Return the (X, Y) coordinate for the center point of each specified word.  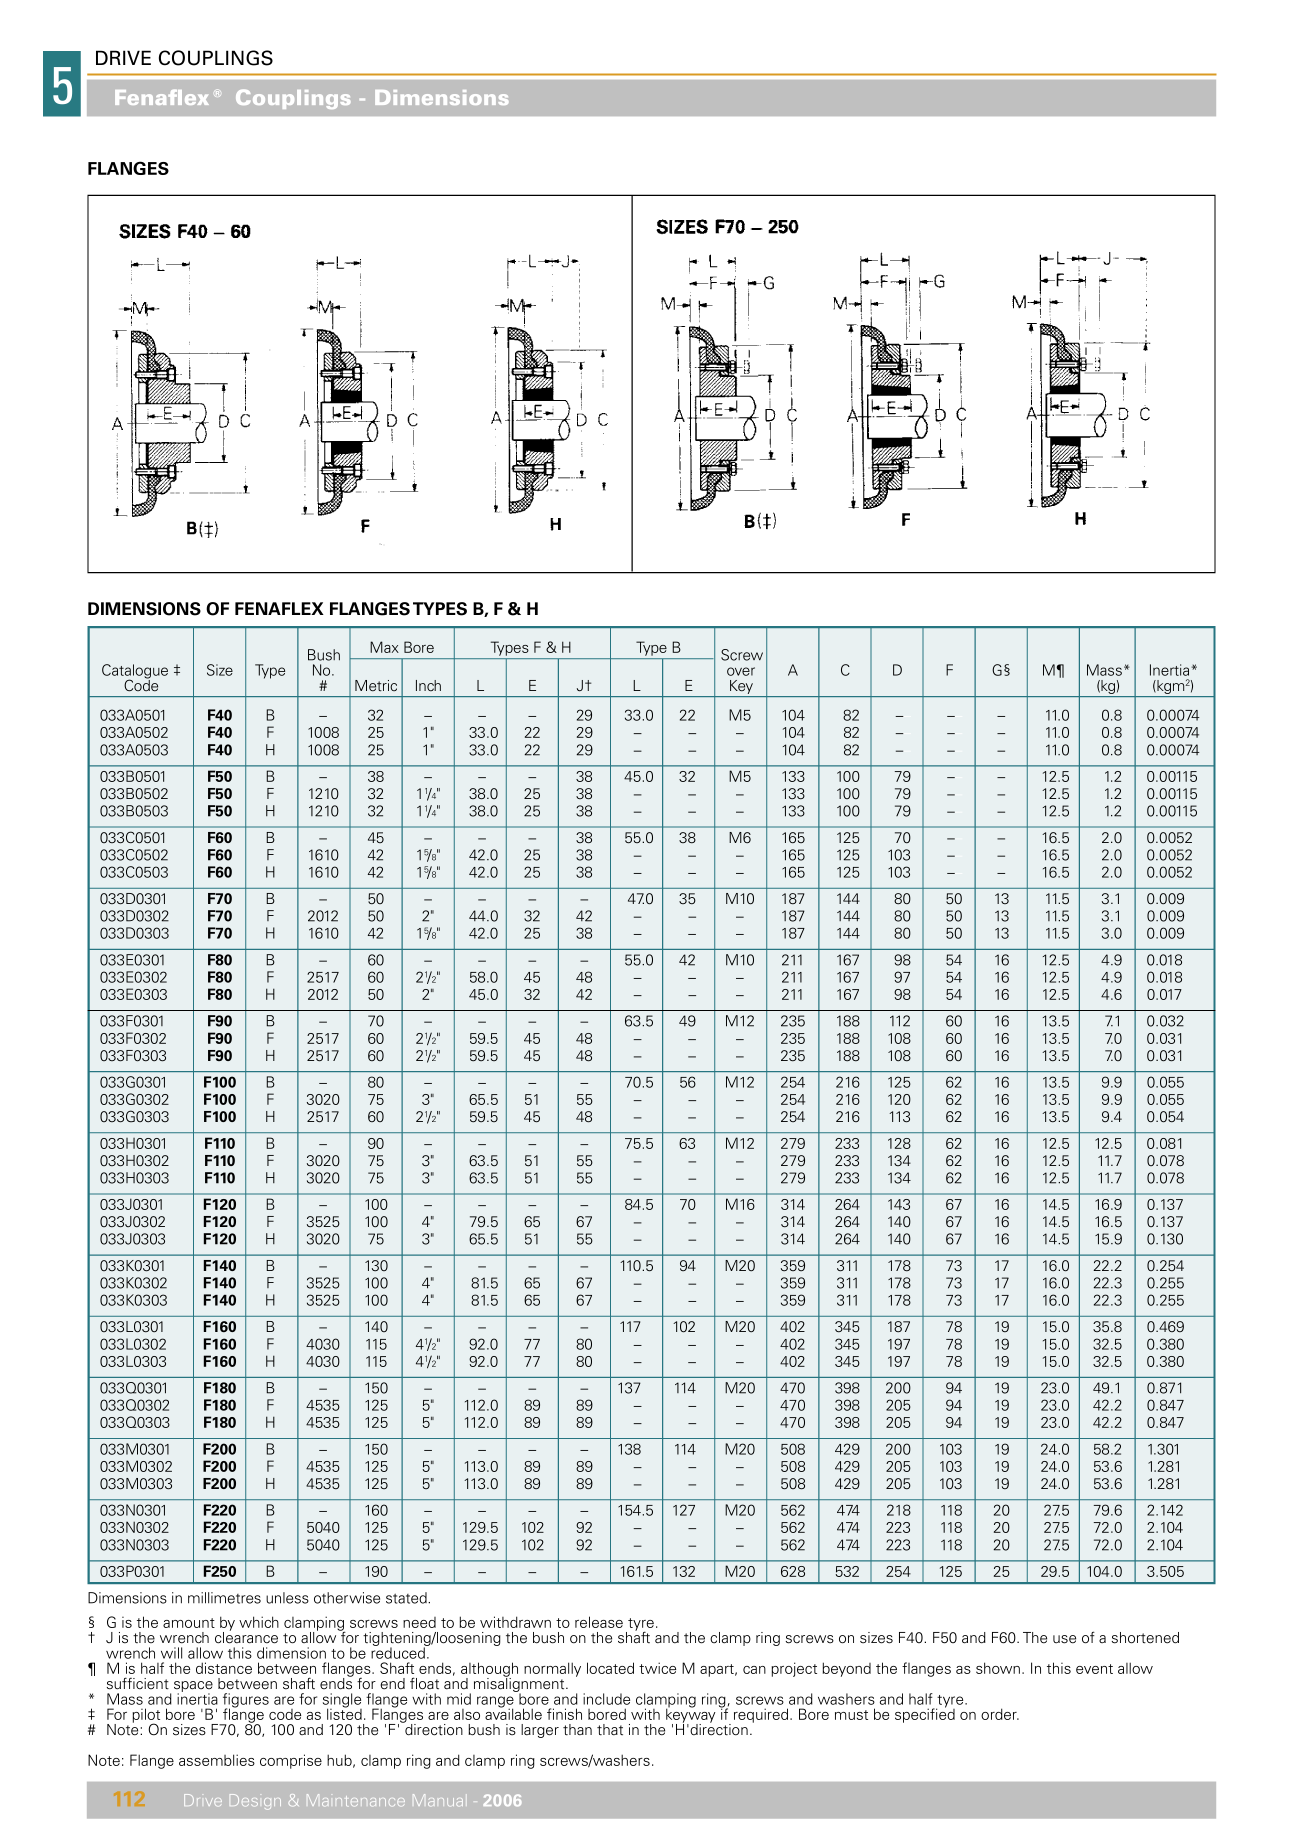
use (1064, 1639)
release (599, 1622)
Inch (428, 685)
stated (407, 1598)
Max (384, 647)
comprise (291, 1761)
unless (287, 1598)
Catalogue (135, 672)
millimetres (224, 1598)
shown (998, 1668)
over (741, 671)
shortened (1145, 1638)
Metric (376, 686)
